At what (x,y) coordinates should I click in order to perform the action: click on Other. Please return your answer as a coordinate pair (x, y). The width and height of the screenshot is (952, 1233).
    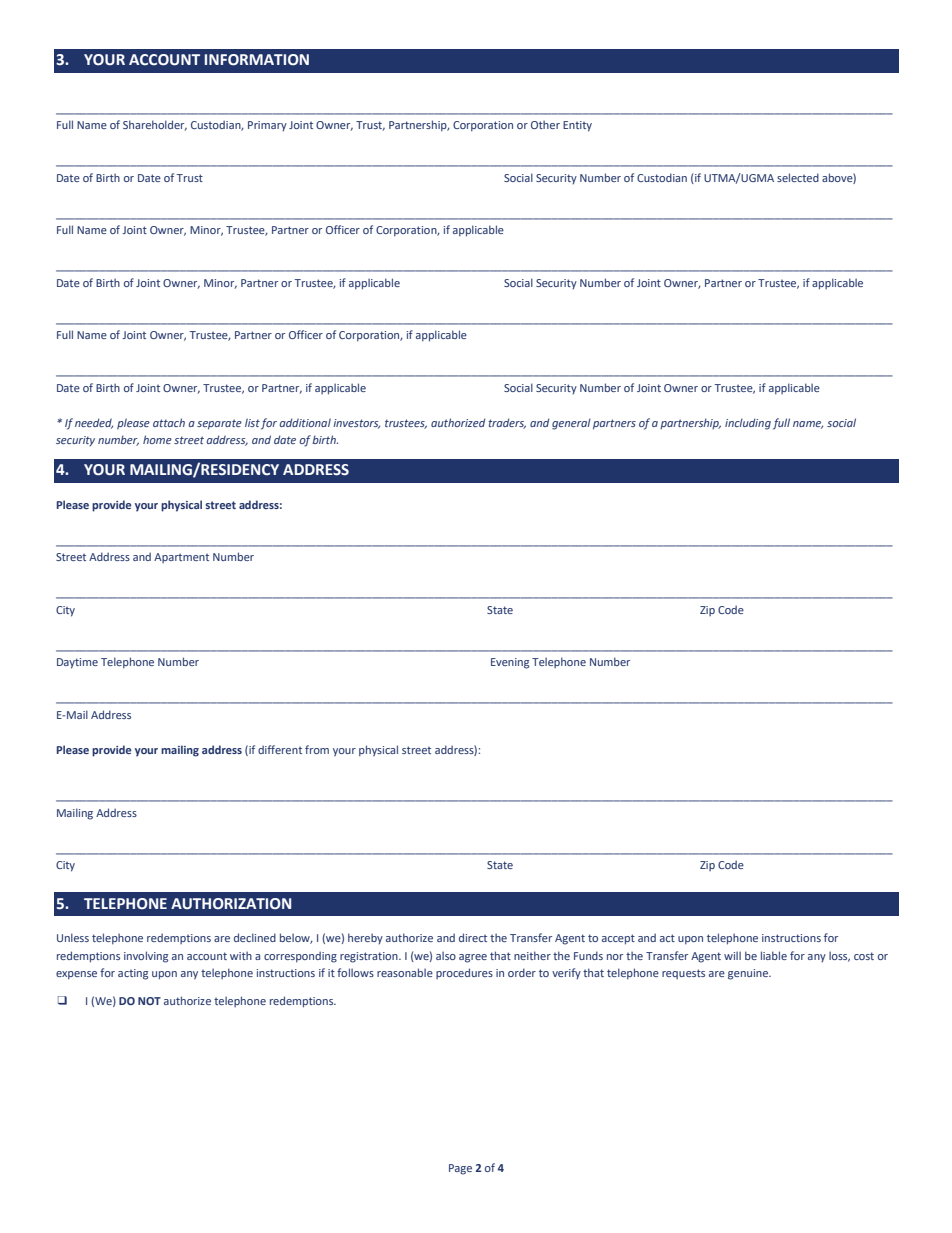
    Looking at the image, I should click on (545, 124).
